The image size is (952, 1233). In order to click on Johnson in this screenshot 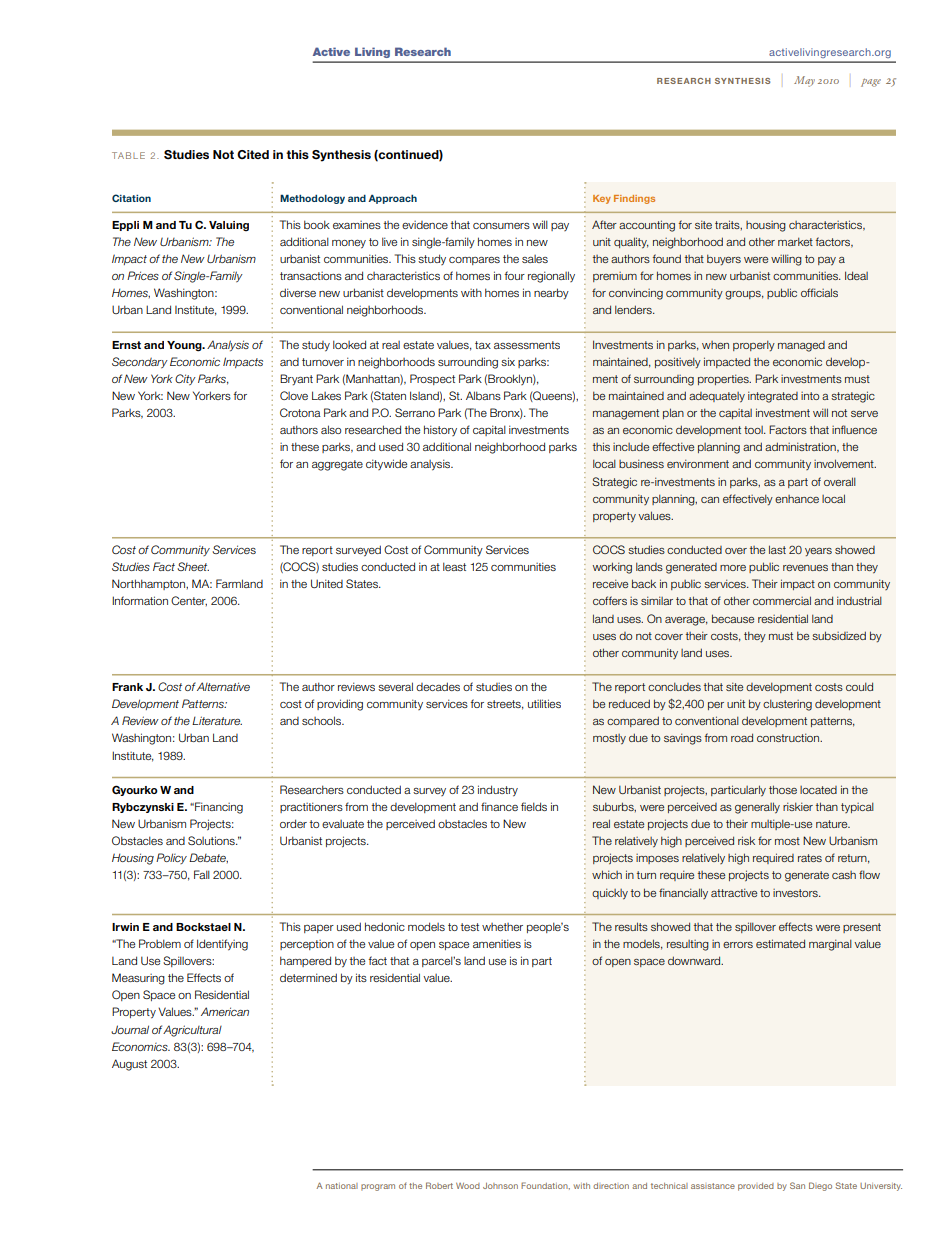, I will do `click(500, 1186)`.
